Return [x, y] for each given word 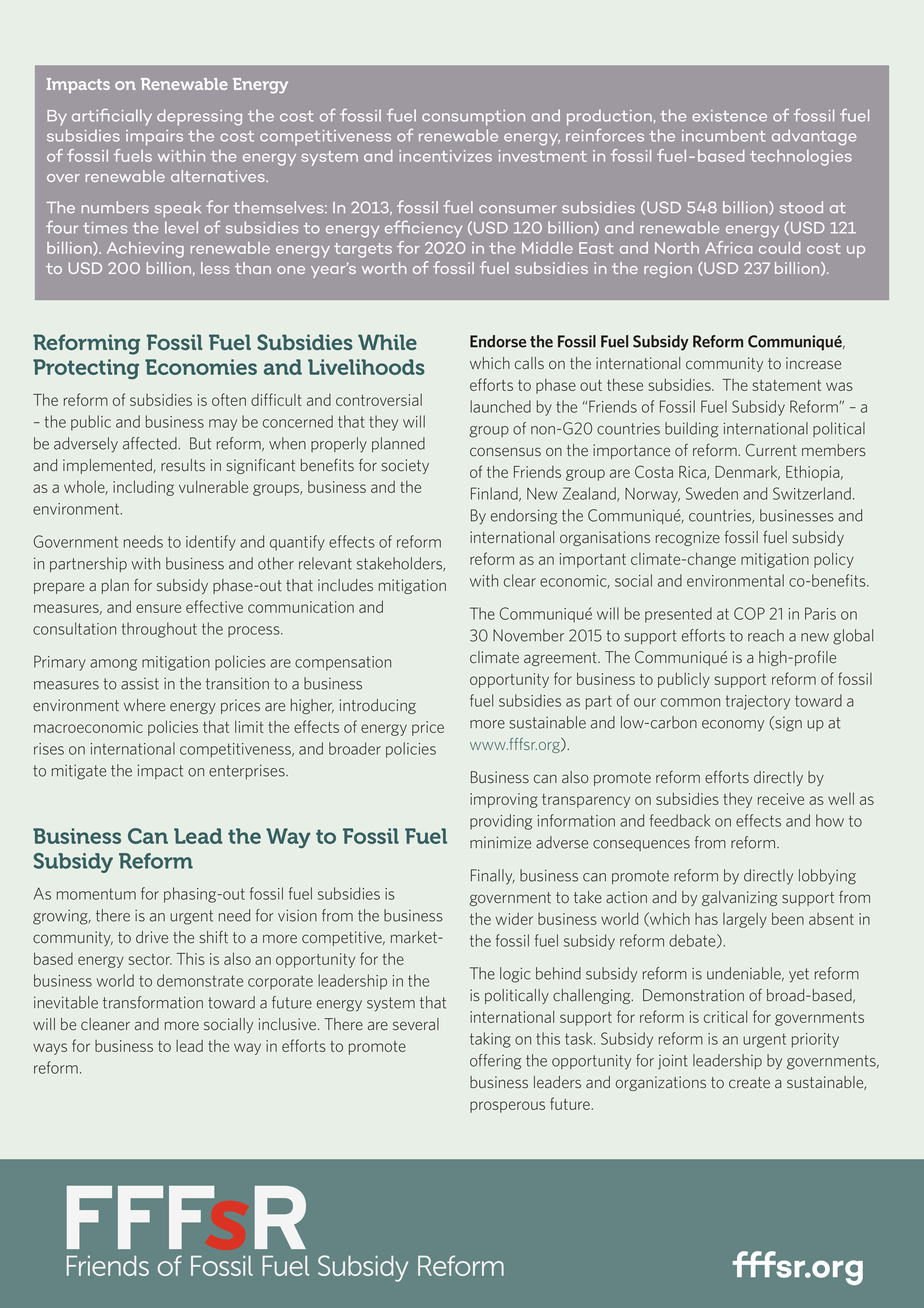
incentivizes [445, 156]
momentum [96, 894]
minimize [500, 842]
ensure [158, 608]
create [749, 1083]
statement [786, 385]
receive [781, 799]
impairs [154, 138]
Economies [201, 367]
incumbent [724, 135]
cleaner [105, 1024]
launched [500, 406]
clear [520, 580]
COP [749, 613]
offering [495, 1062]
